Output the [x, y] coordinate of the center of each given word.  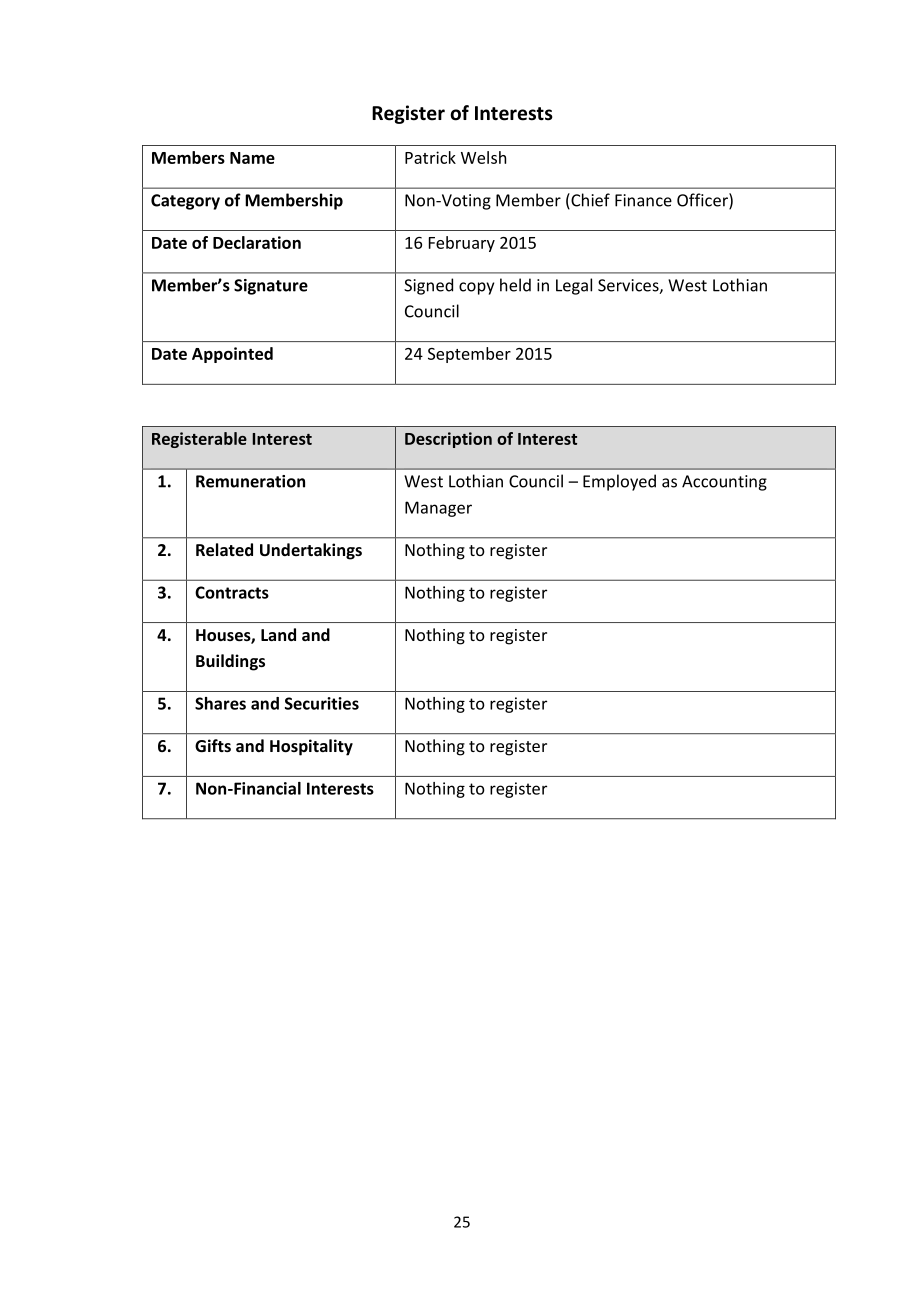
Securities [322, 703]
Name [252, 158]
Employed [619, 482]
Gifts [213, 745]
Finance [643, 200]
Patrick [430, 157]
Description [448, 440]
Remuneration [250, 481]
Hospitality [311, 747]
